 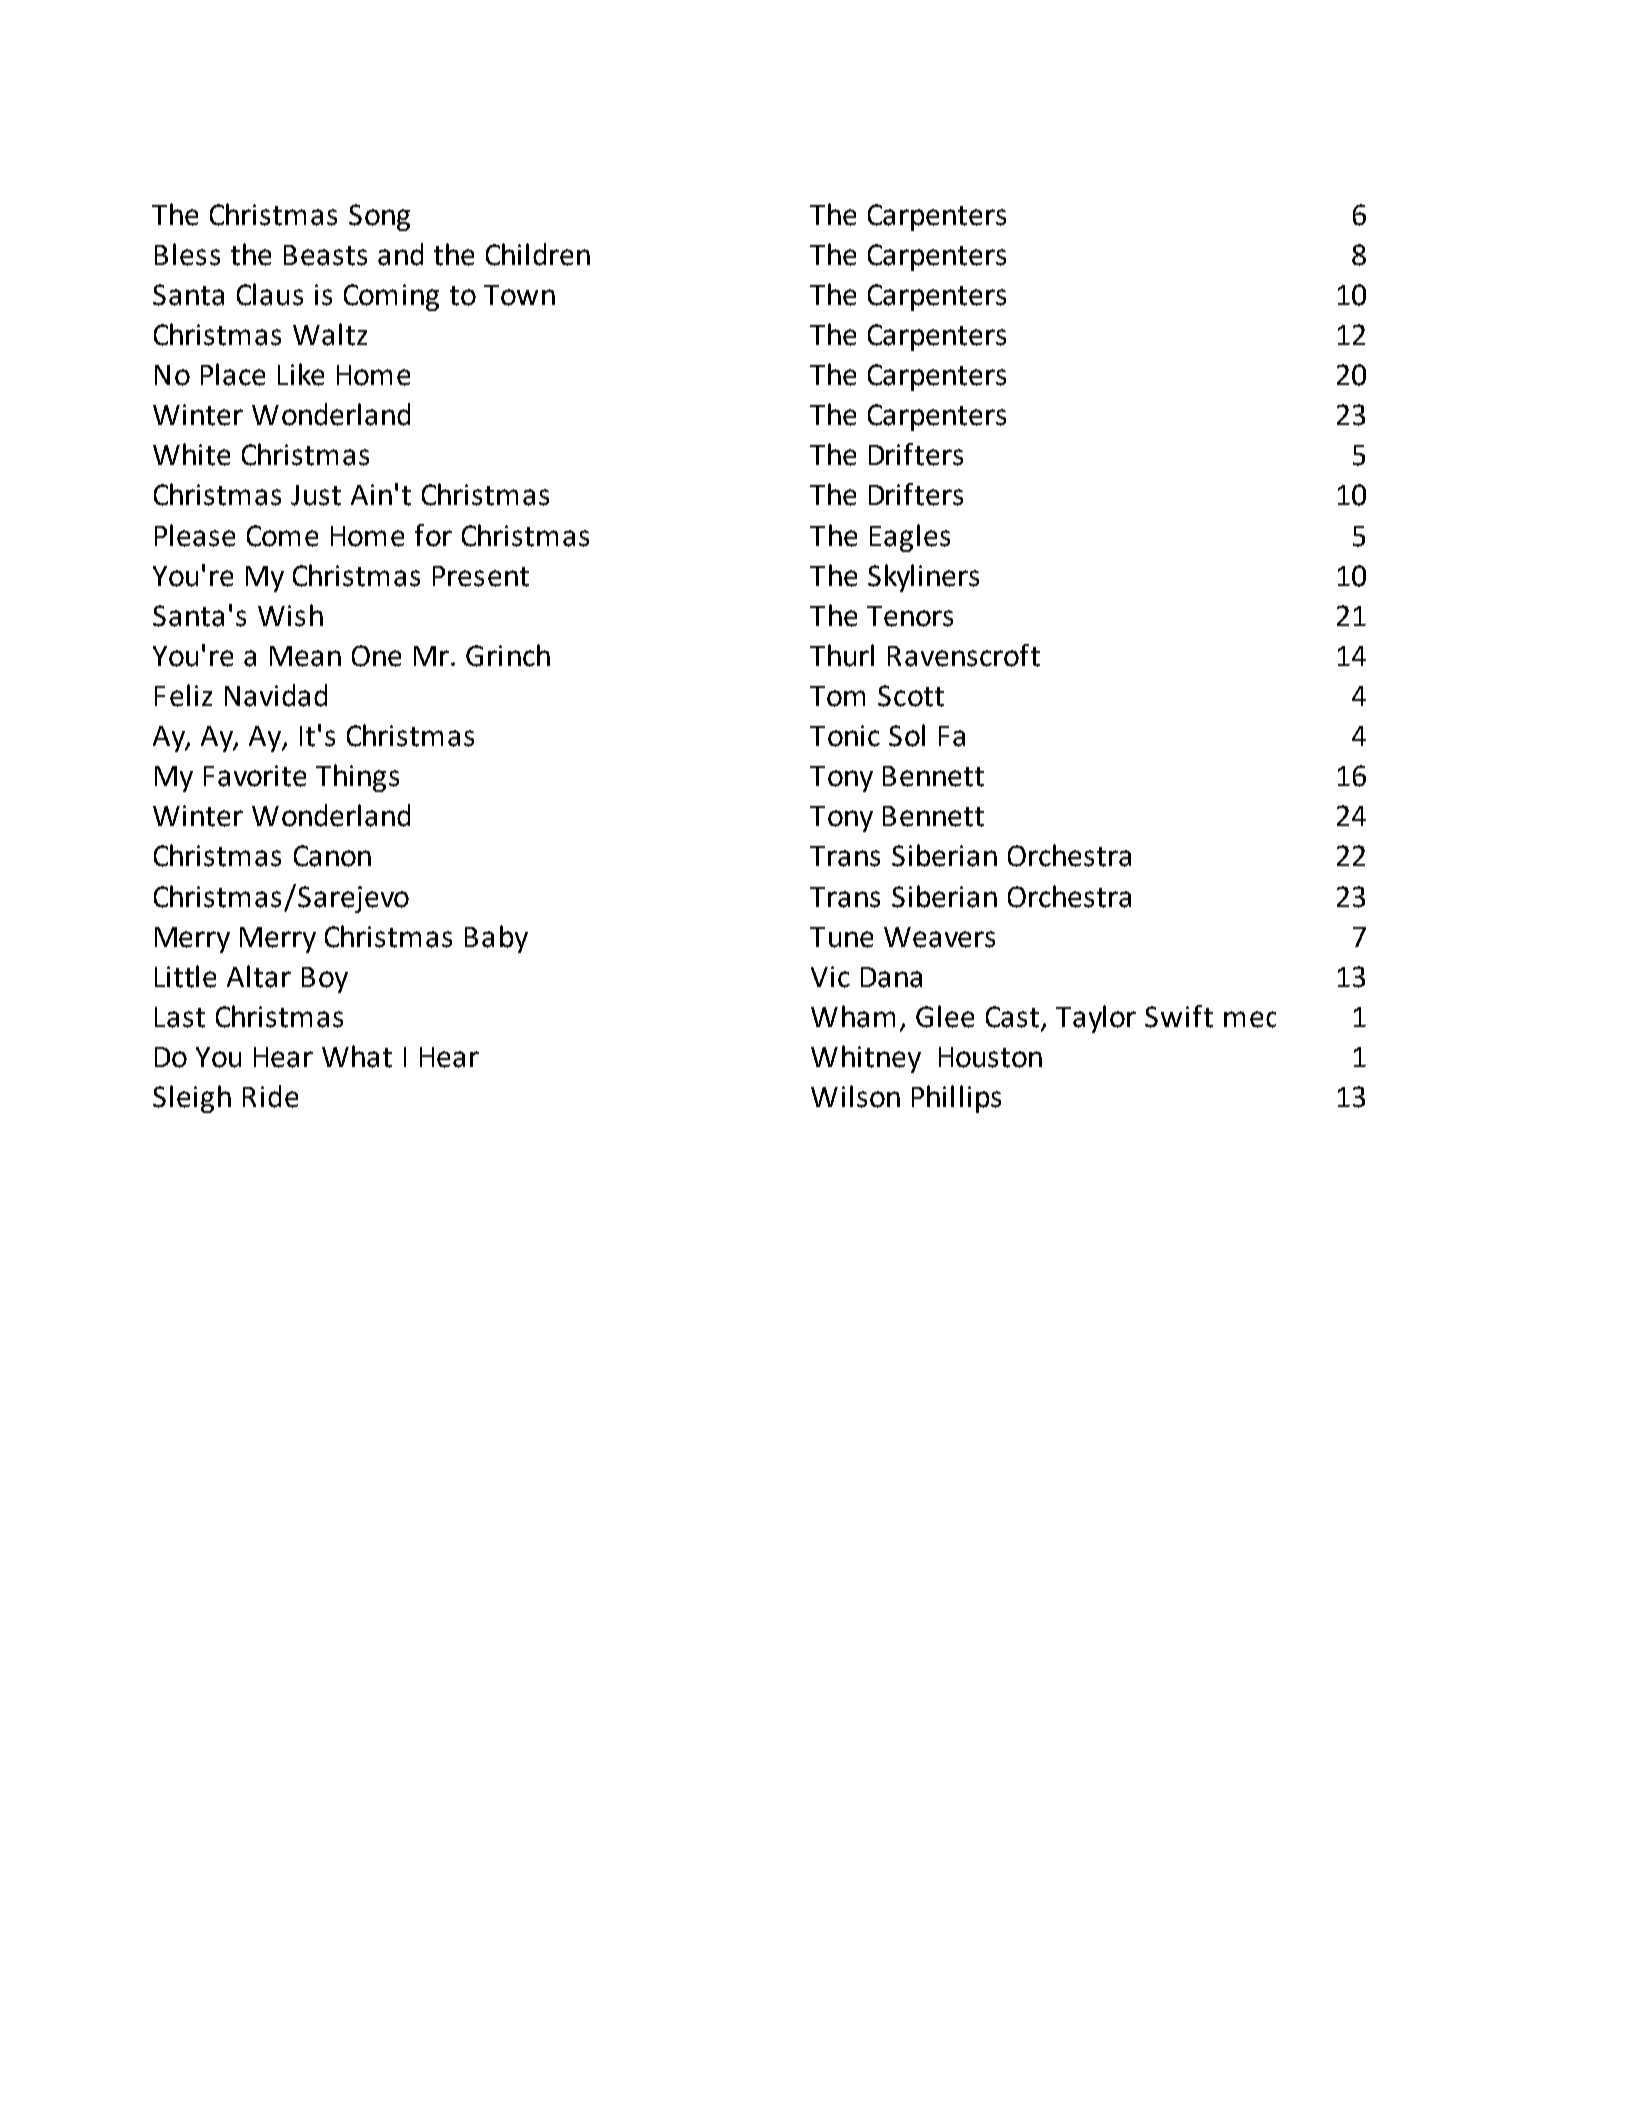 I want to click on Town, so click(x=519, y=295).
